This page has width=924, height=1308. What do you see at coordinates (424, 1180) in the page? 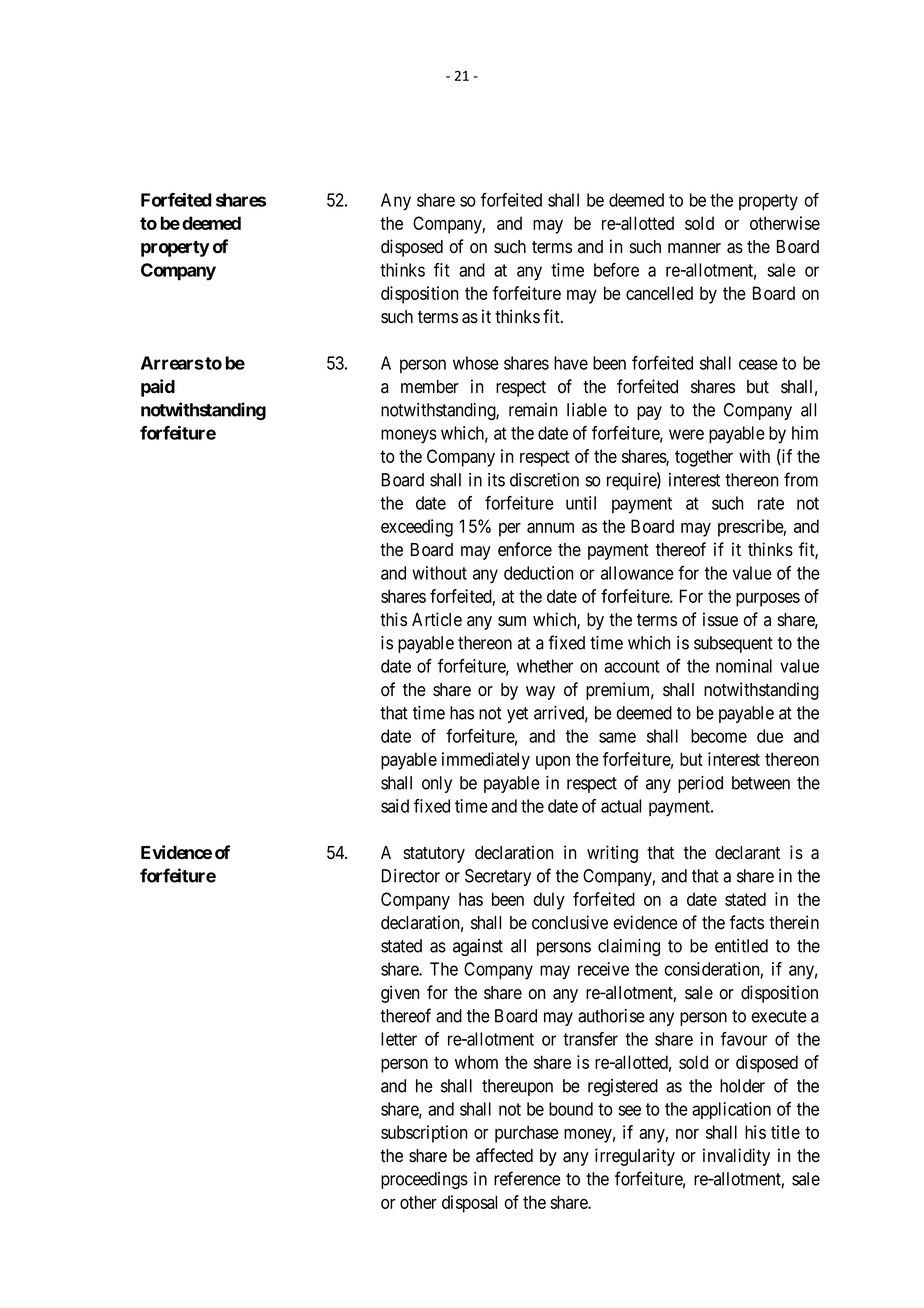
I see `proceedings` at bounding box center [424, 1180].
